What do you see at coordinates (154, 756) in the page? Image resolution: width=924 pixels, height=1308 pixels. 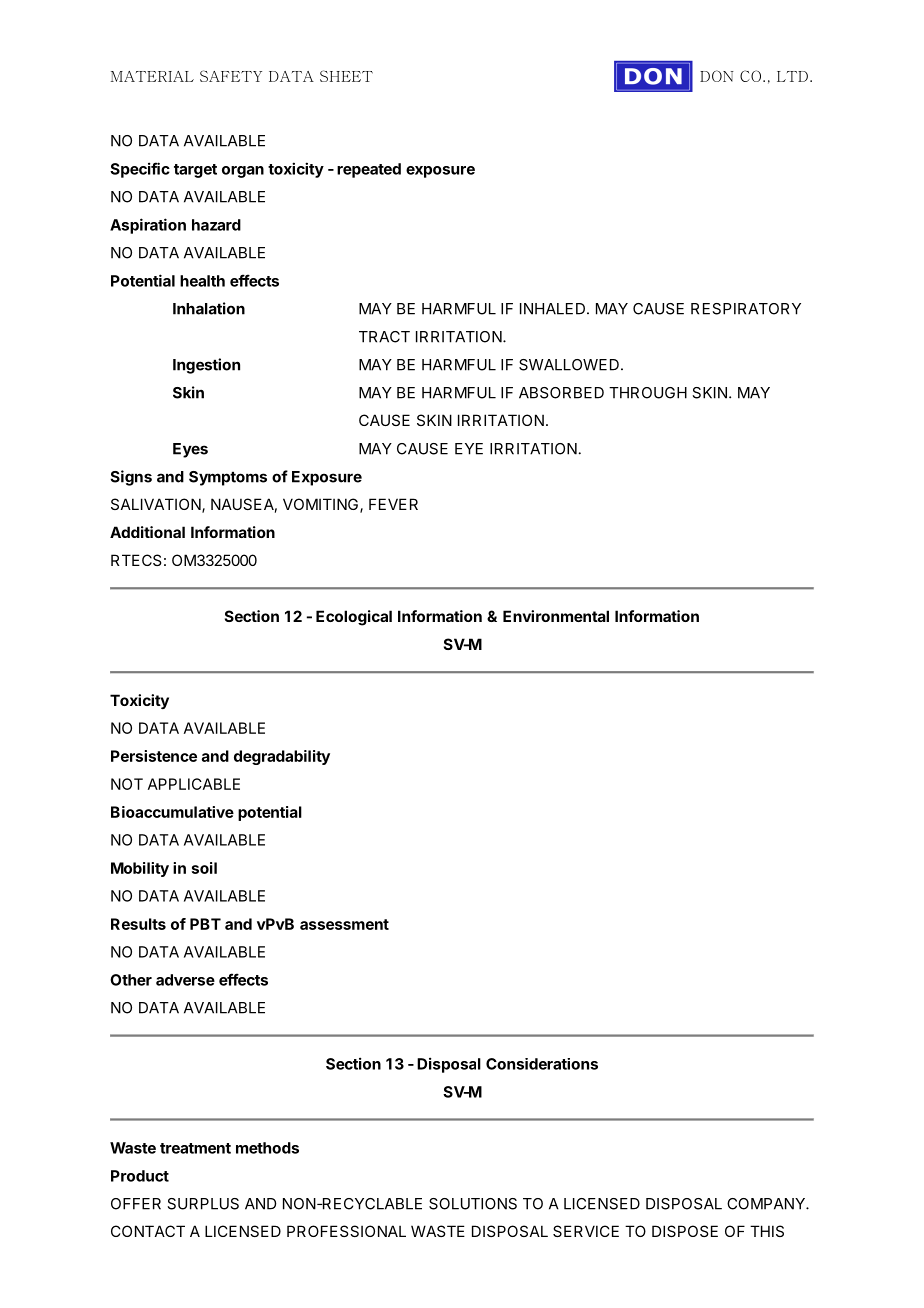 I see `Persistence` at bounding box center [154, 756].
